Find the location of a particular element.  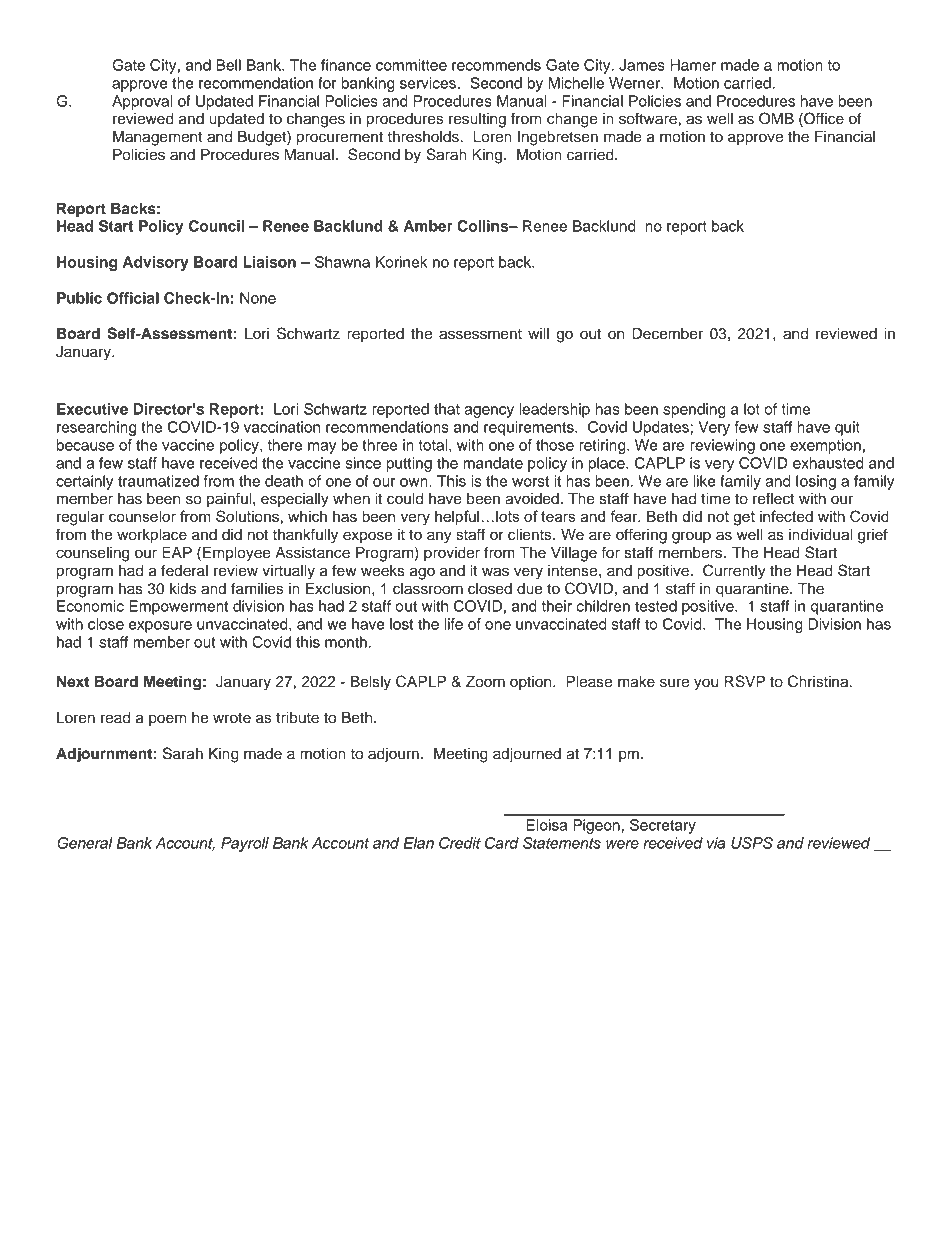

Payroll is located at coordinates (245, 844).
